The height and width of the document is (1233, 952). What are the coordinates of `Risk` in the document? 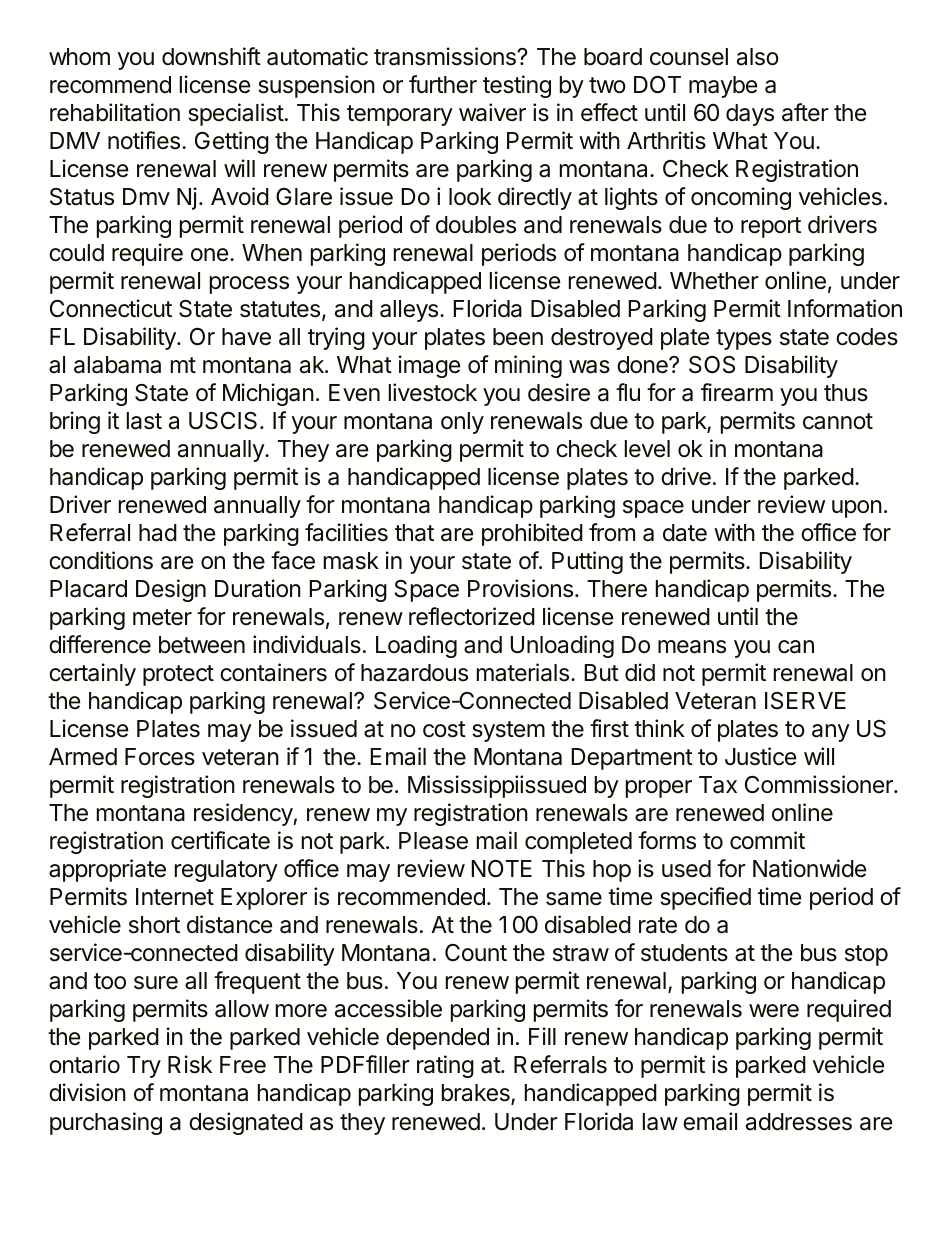 It's located at (190, 1064).
